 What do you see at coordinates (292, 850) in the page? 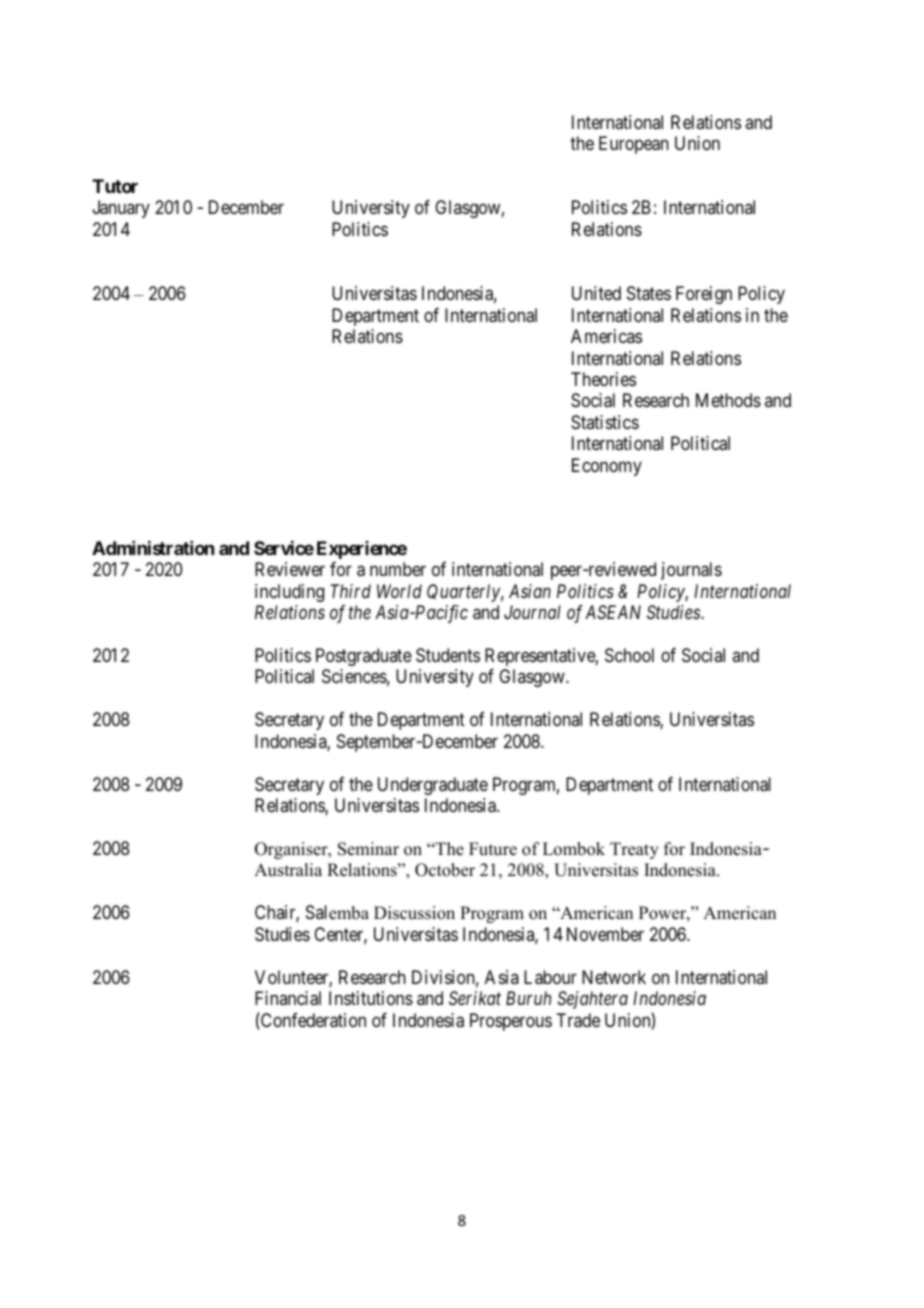
I see `Organiser` at bounding box center [292, 850].
